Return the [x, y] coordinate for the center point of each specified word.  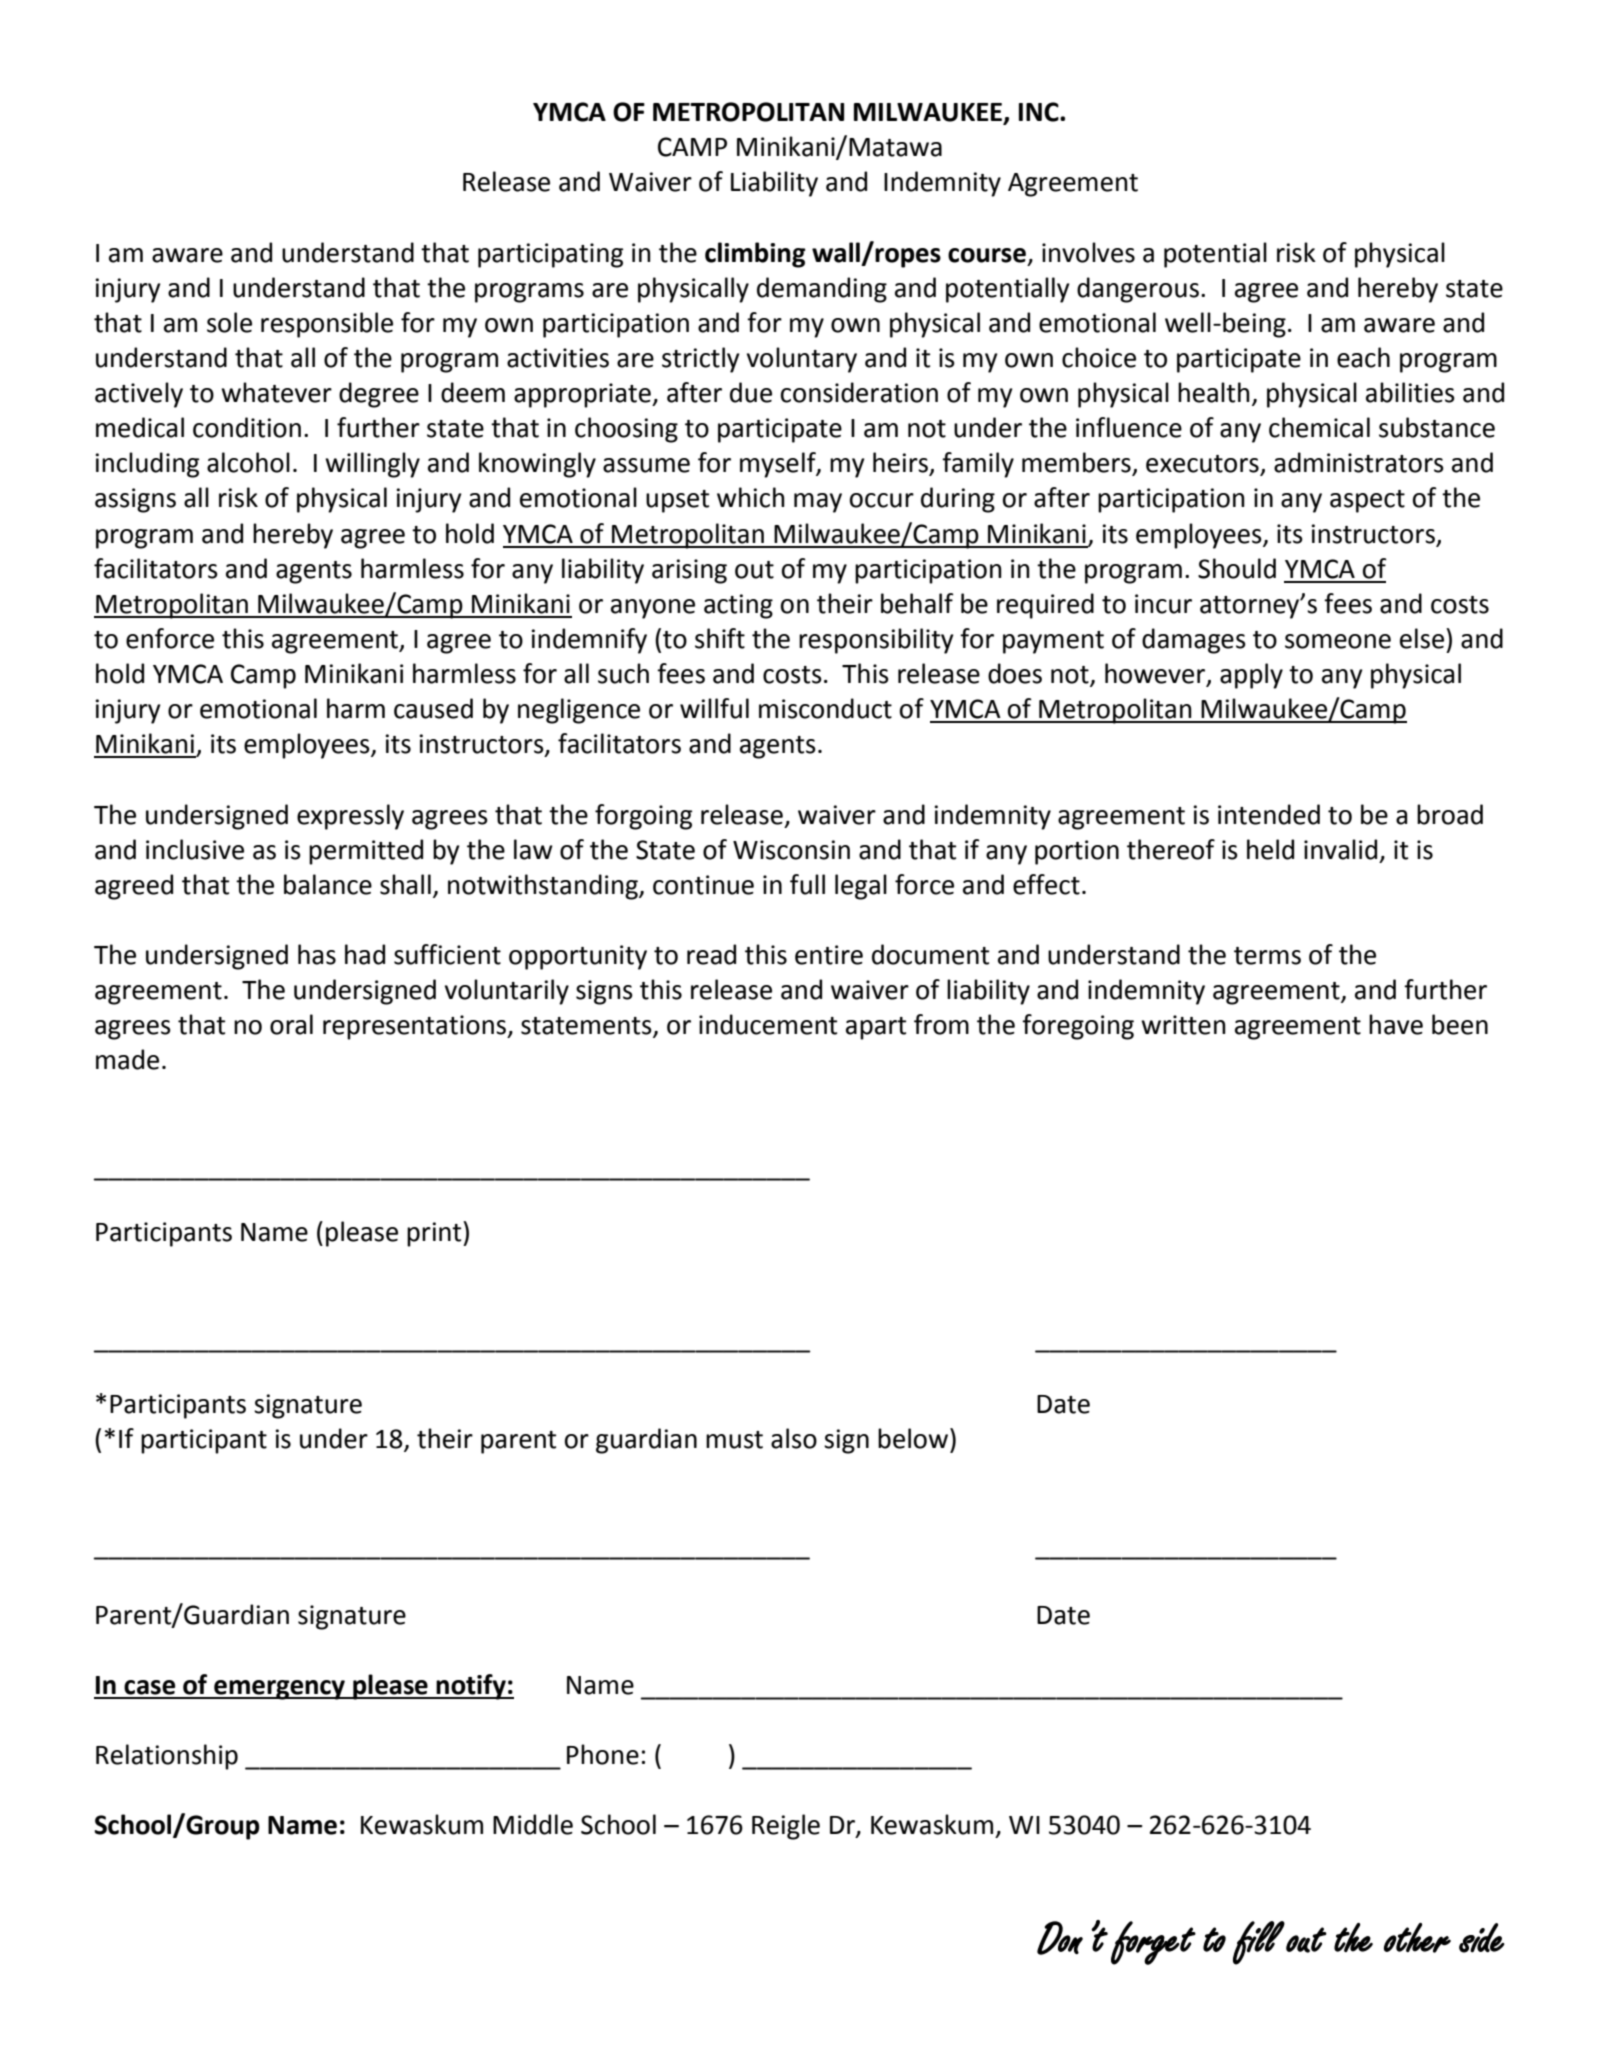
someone [1338, 641]
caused [433, 708]
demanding [822, 290]
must [734, 1440]
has [317, 954]
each [1363, 357]
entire [829, 955]
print [435, 1234]
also [794, 1438]
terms [1267, 956]
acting [738, 606]
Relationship [167, 1757]
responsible [327, 325]
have [1396, 1024]
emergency [279, 1690]
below [913, 1438]
